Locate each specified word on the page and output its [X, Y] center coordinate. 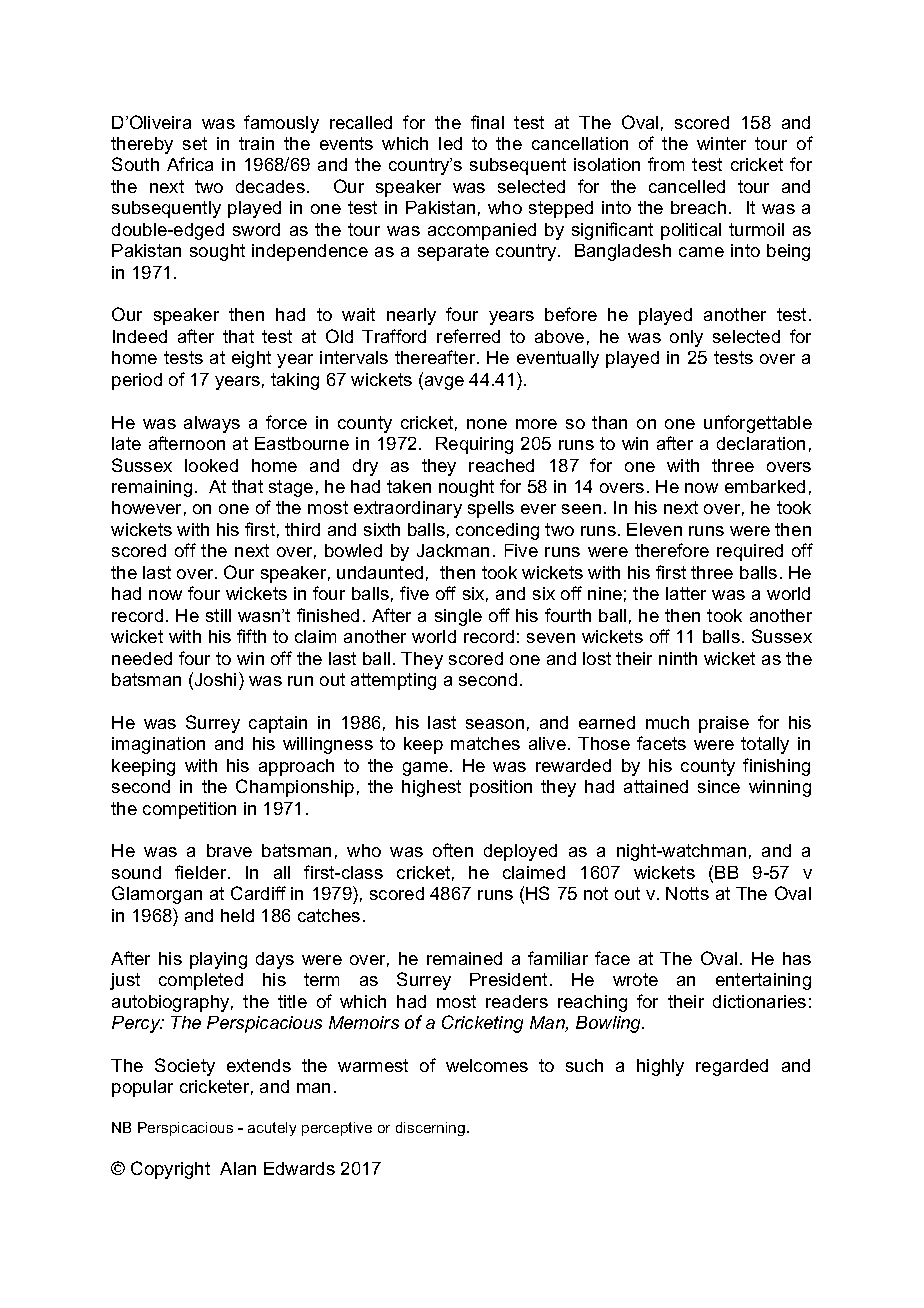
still [218, 615]
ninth [678, 658]
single [458, 617]
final [487, 122]
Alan [238, 1168]
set [195, 143]
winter [721, 143]
